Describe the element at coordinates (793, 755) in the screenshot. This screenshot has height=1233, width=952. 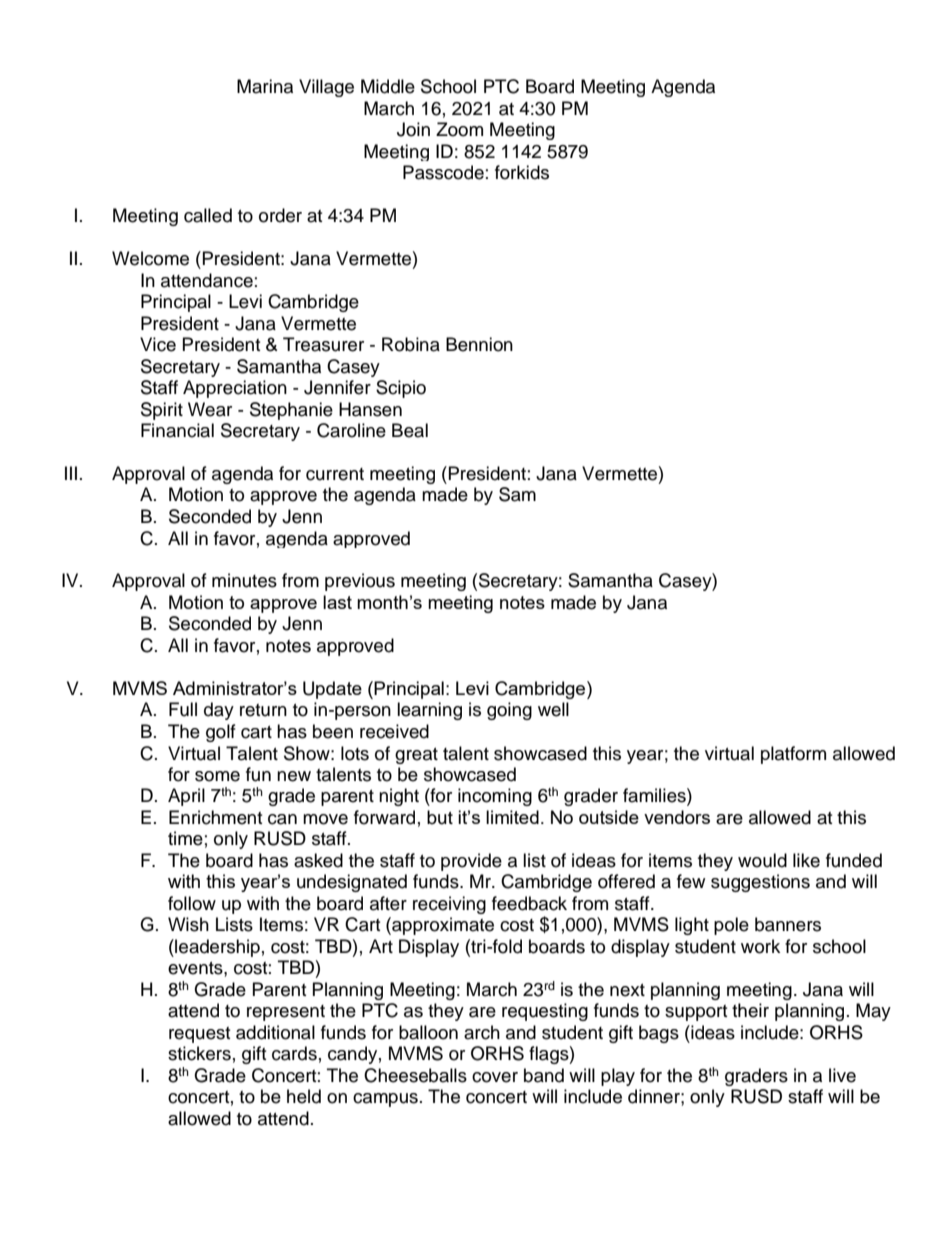
I see `platform` at that location.
